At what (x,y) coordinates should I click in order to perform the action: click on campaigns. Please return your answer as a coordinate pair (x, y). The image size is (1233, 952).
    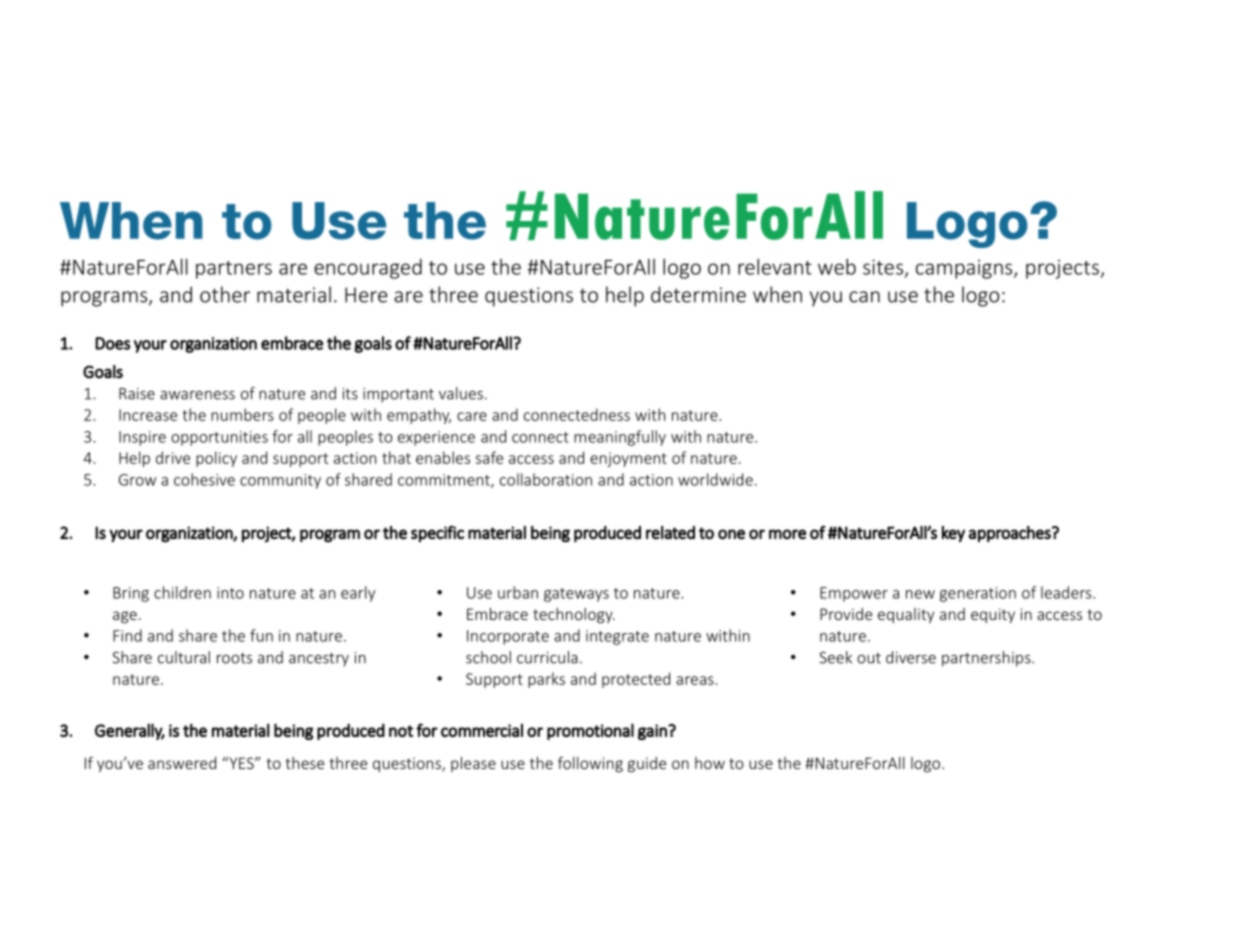
    Looking at the image, I should click on (965, 269).
